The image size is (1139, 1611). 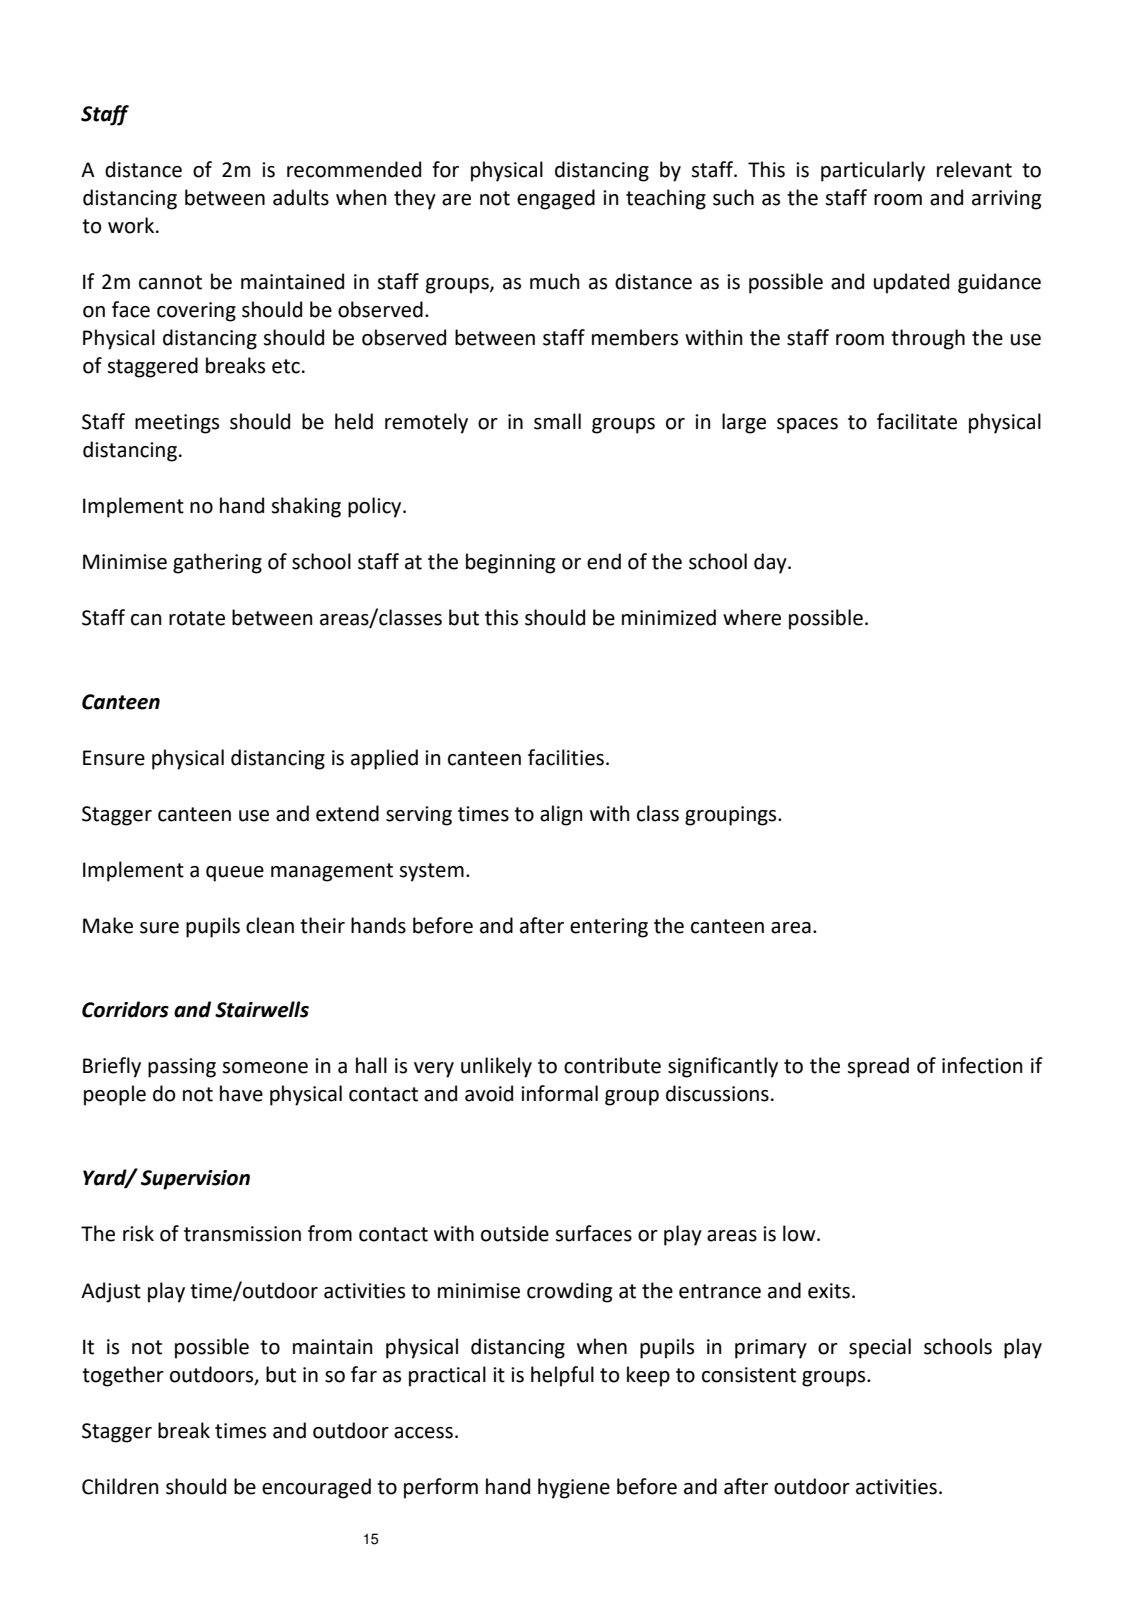 I want to click on gathering, so click(x=217, y=563).
